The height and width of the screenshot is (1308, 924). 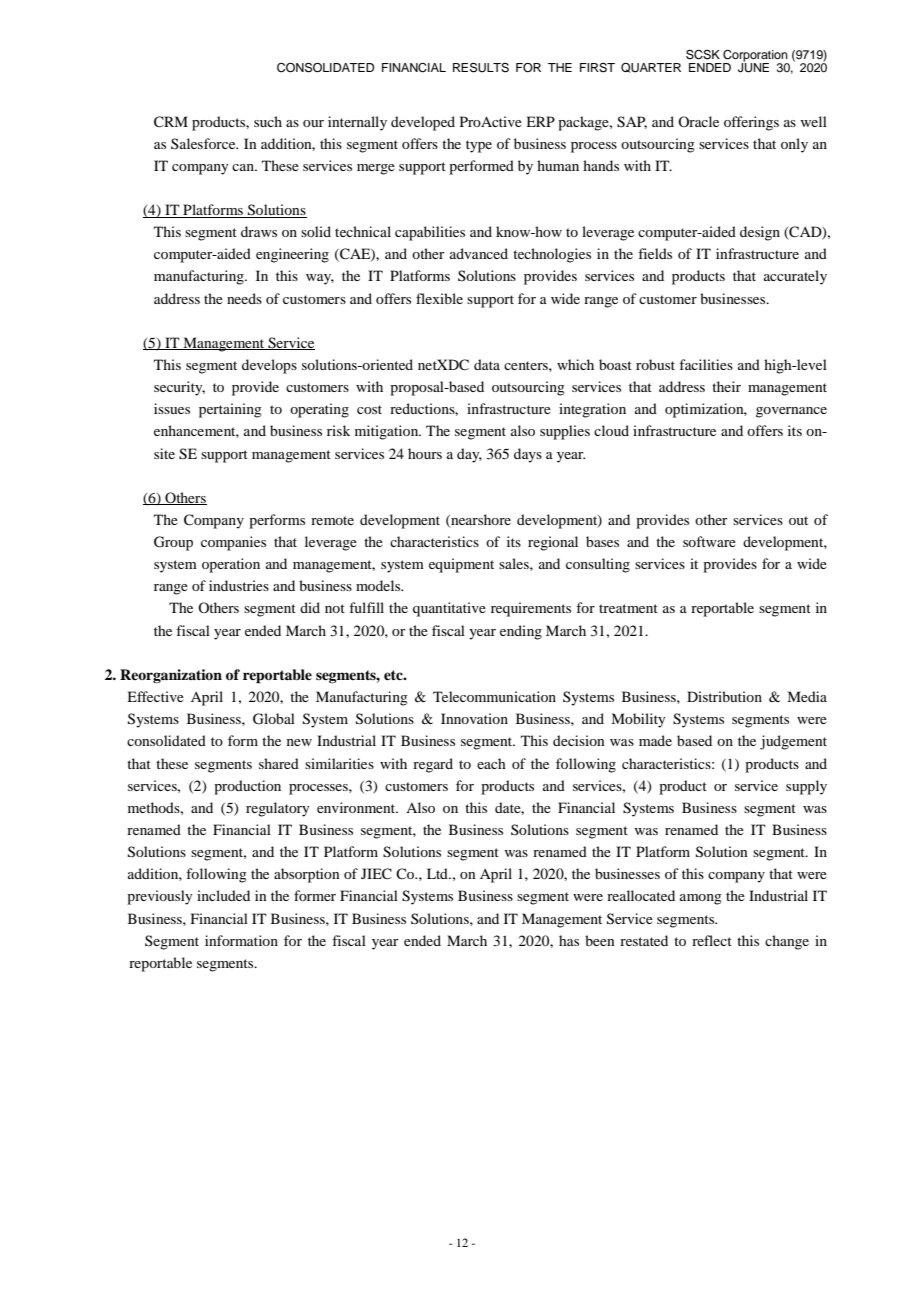 What do you see at coordinates (701, 899) in the screenshot?
I see `among` at bounding box center [701, 899].
